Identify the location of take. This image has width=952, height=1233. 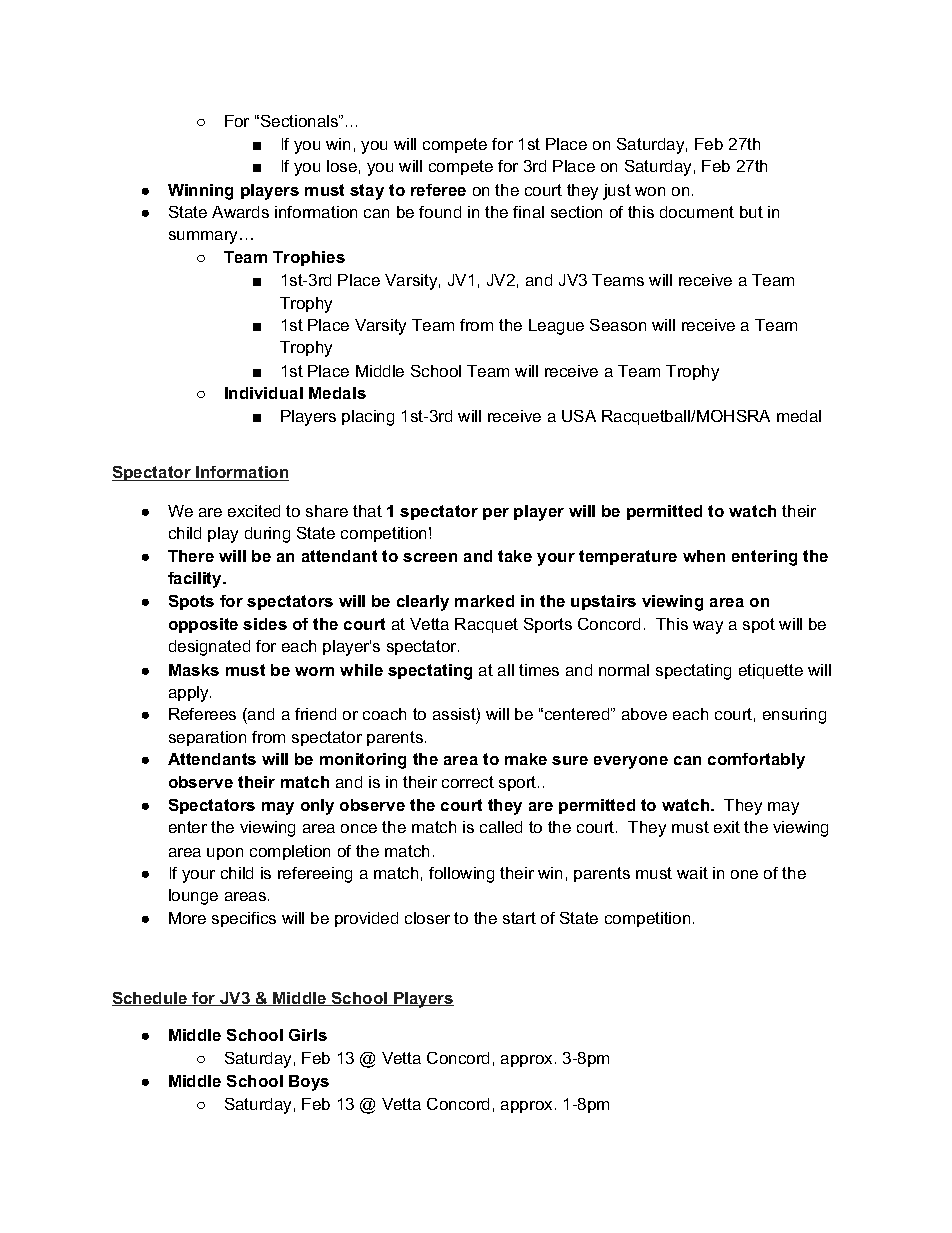
(515, 556).
